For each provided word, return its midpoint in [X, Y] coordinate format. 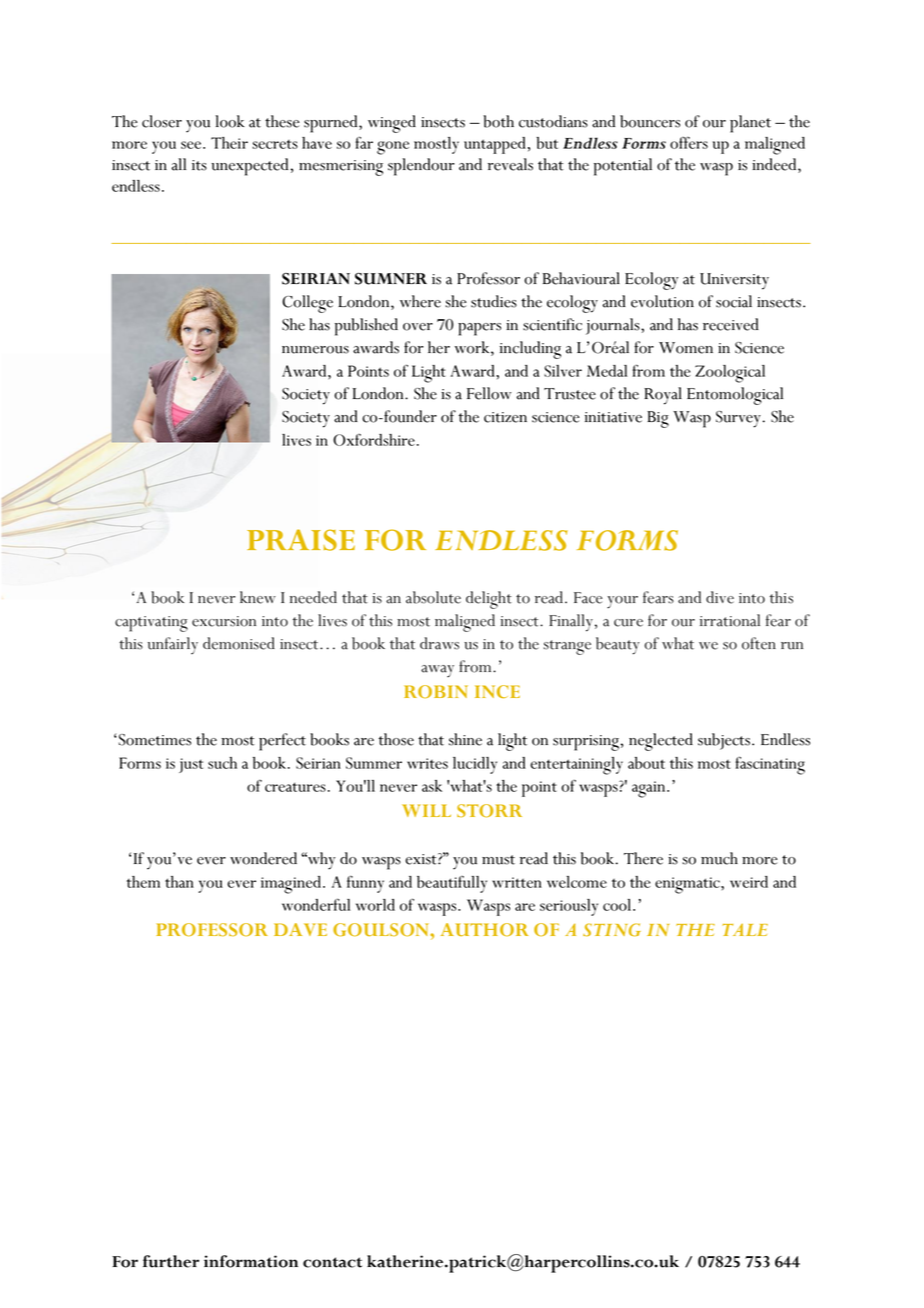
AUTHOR [484, 929]
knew [258, 597]
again [650, 789]
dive [720, 597]
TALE [745, 929]
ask [432, 786]
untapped [495, 145]
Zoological [730, 374]
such [222, 763]
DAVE [300, 929]
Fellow [489, 393]
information [251, 1261]
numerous [315, 350]
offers [689, 143]
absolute [433, 597]
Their [229, 143]
